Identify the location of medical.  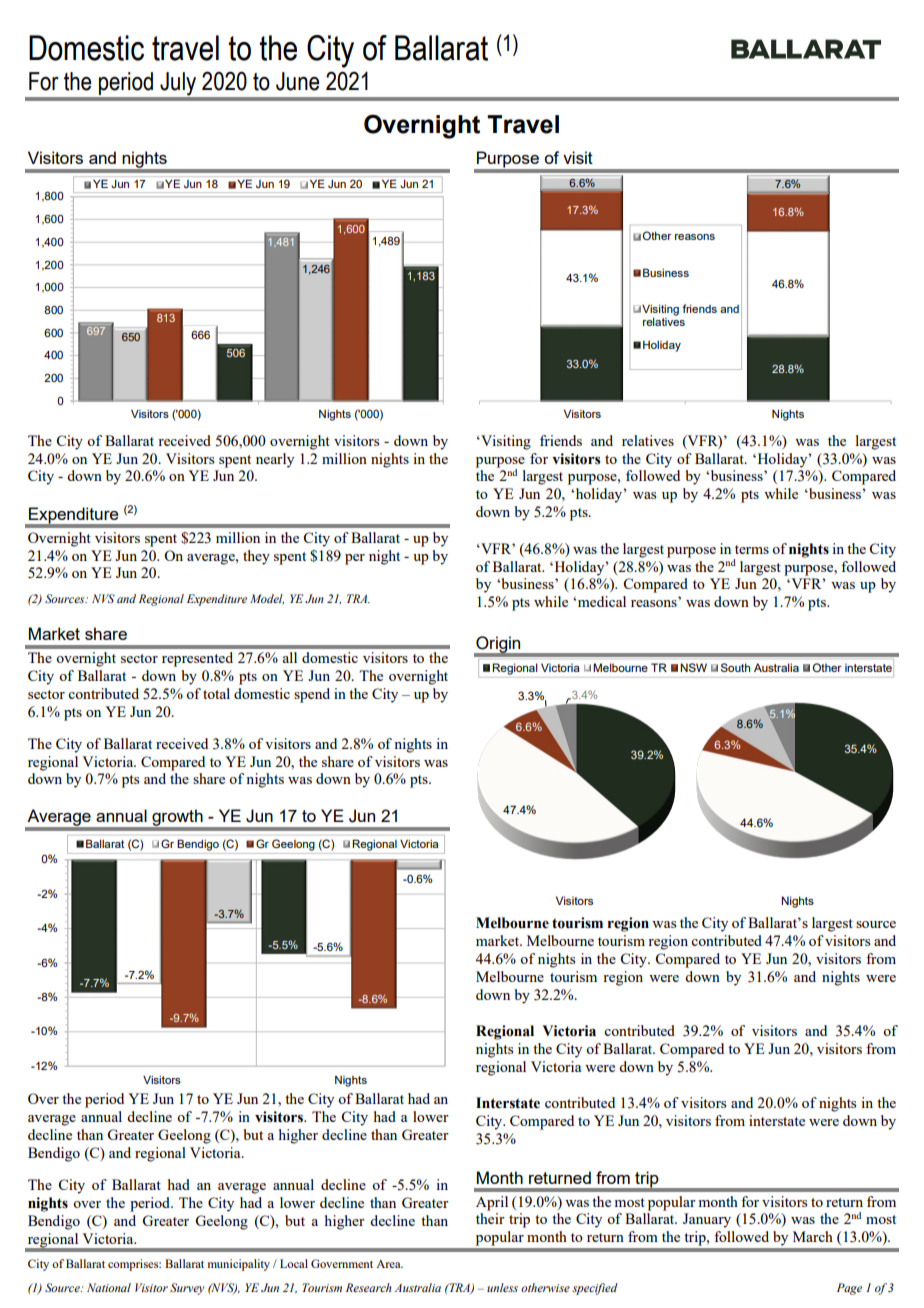
(600, 601).
